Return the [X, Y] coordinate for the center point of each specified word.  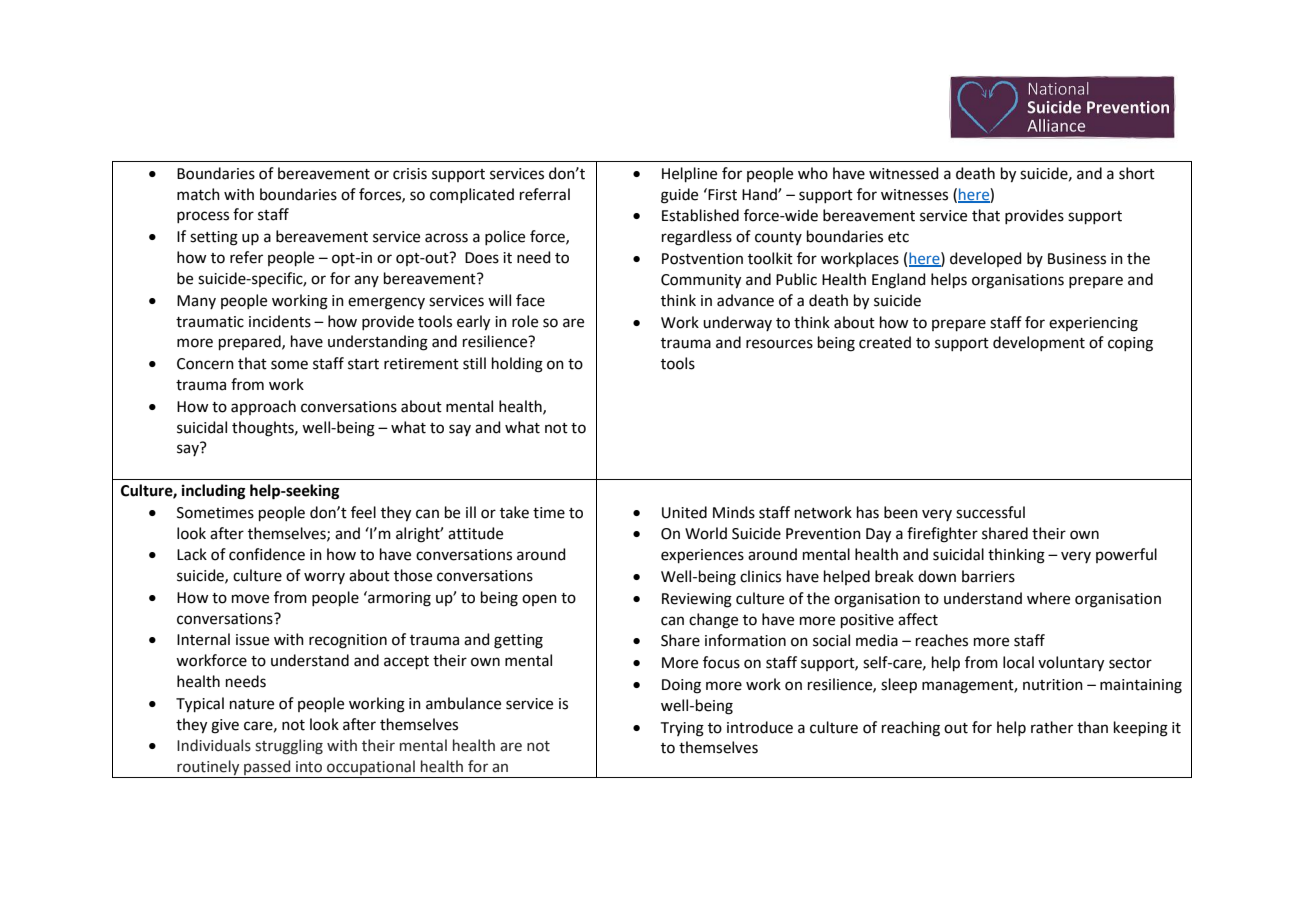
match [198, 194]
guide [679, 196]
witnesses [914, 195]
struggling [289, 747]
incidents [280, 321]
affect [918, 619]
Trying [682, 729]
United [684, 512]
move [250, 599]
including [214, 492]
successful [990, 512]
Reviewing [697, 600]
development [1039, 343]
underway [737, 323]
